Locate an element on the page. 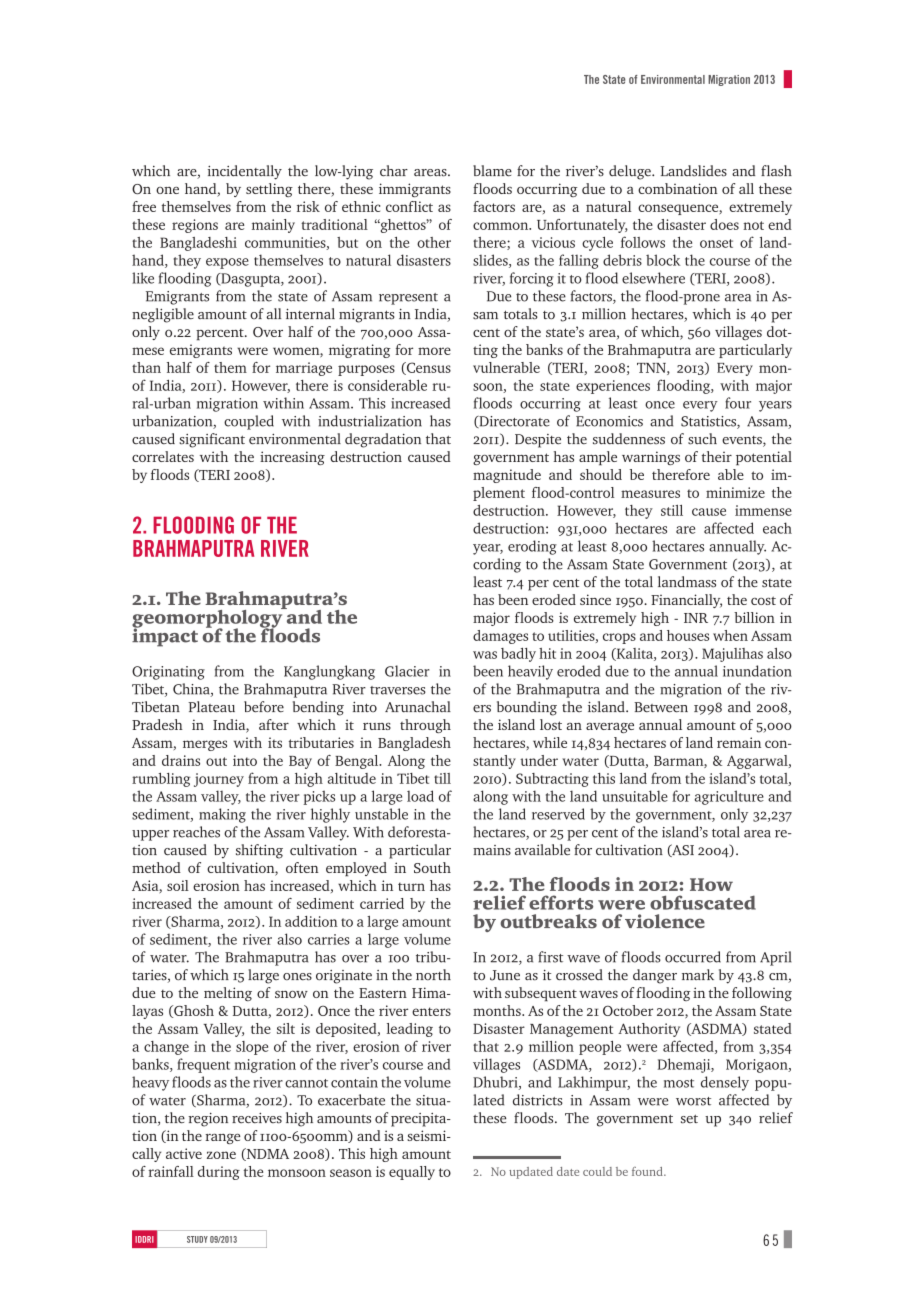 This document has height=1308, width=924. blame is located at coordinates (492, 171).
